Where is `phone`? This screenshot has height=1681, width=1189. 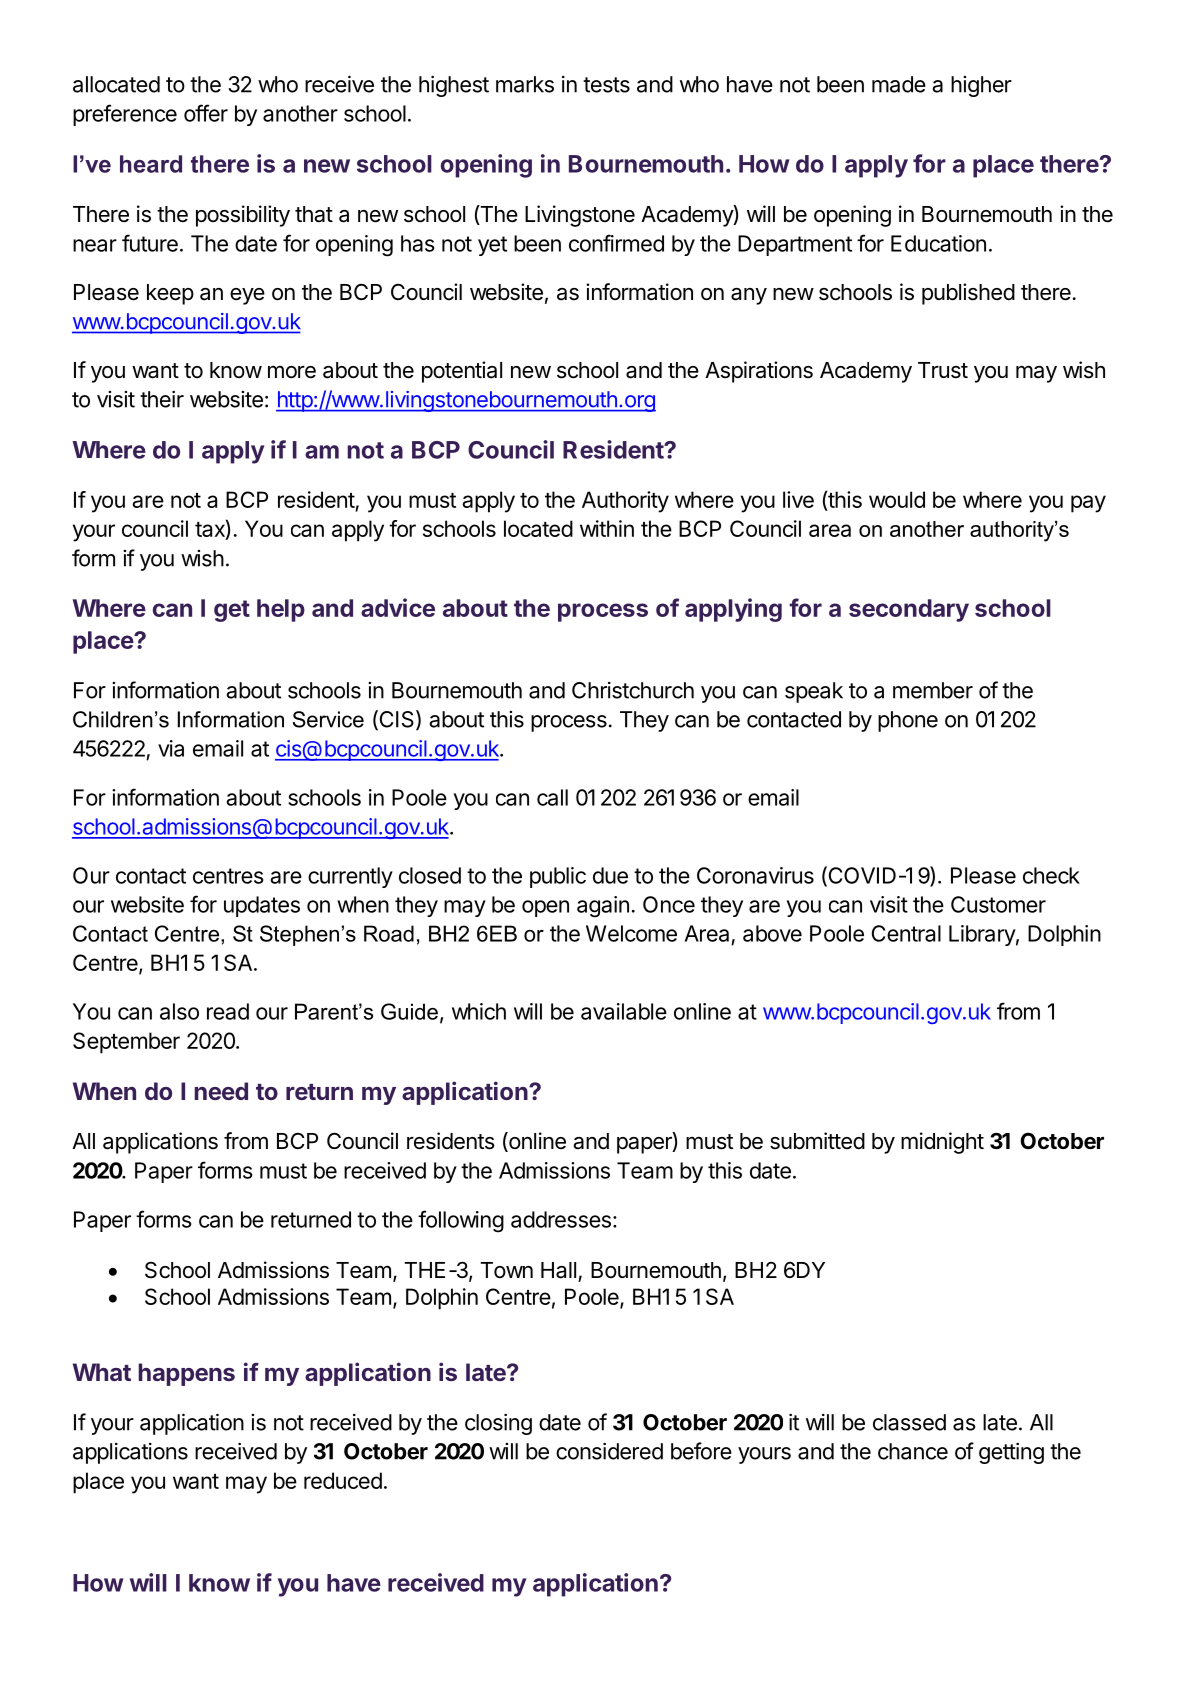 phone is located at coordinates (908, 721).
